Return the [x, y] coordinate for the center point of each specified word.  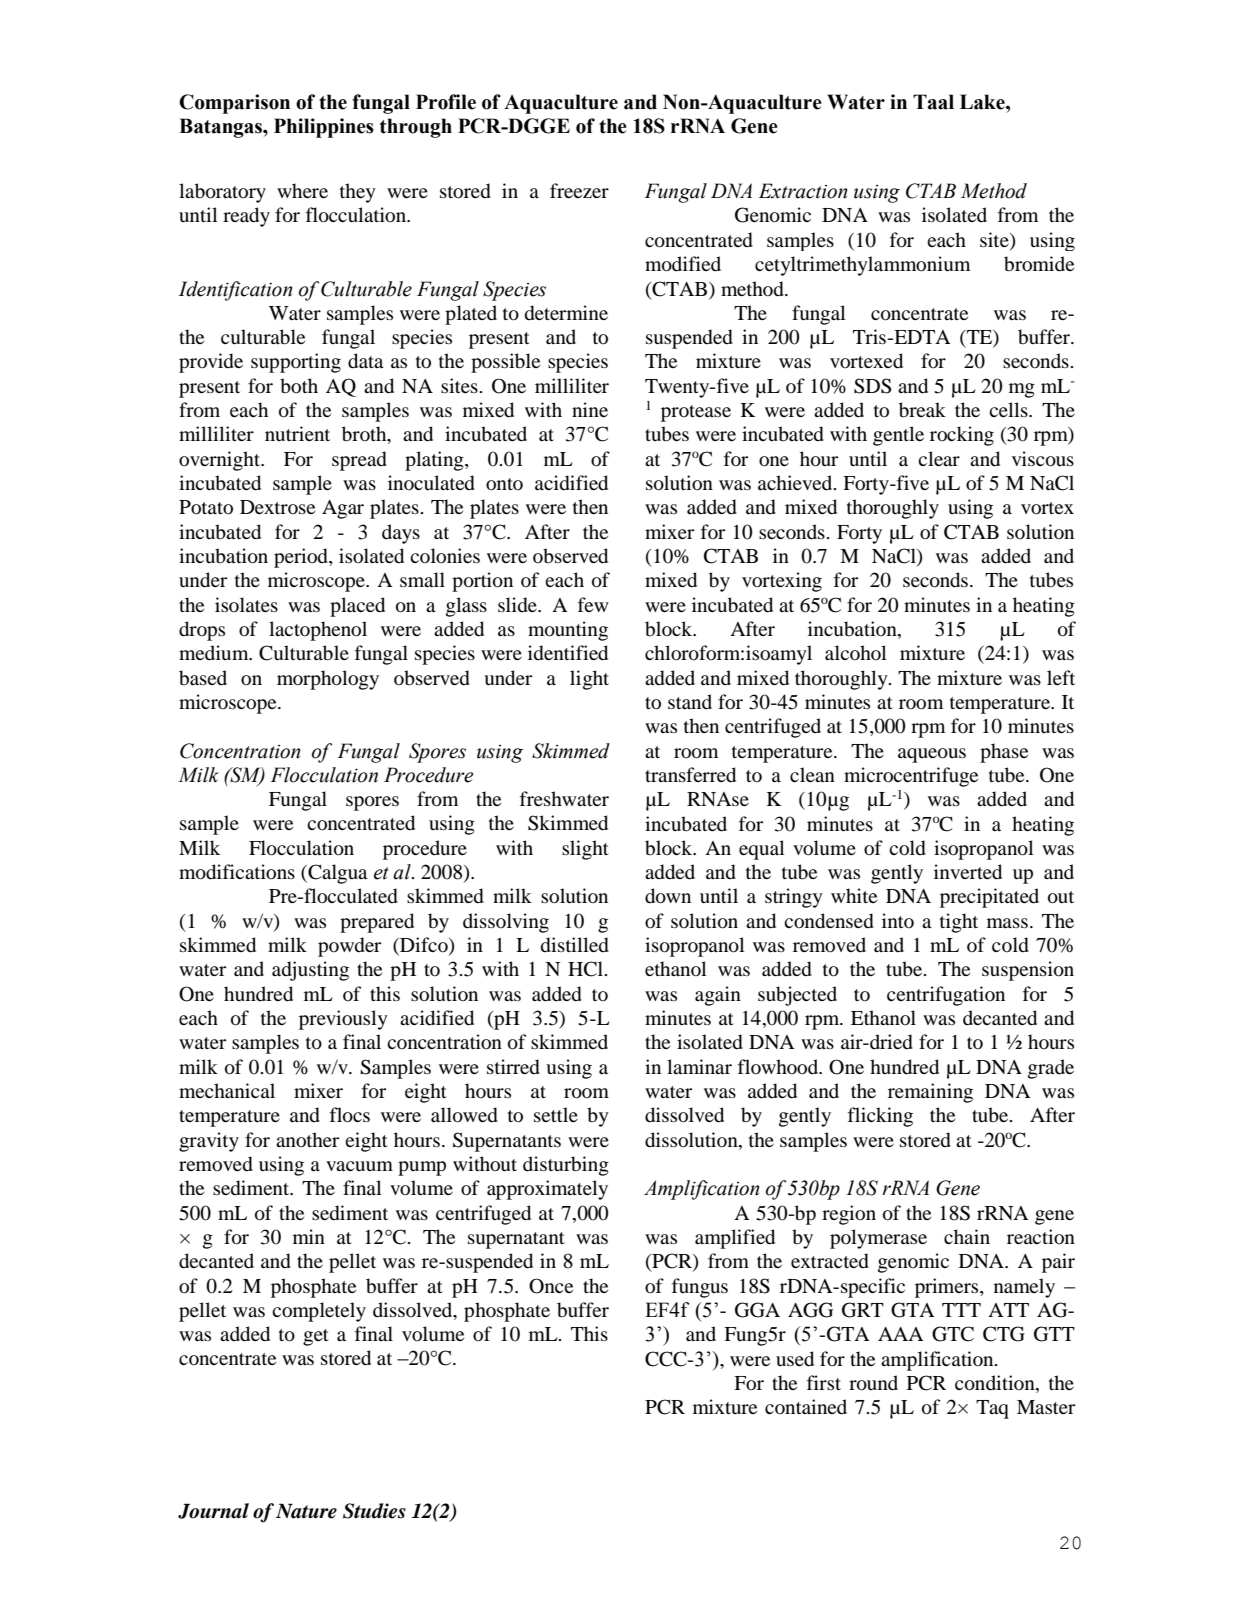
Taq [992, 1409]
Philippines [324, 128]
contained [806, 1406]
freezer [579, 190]
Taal [933, 102]
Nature [306, 1511]
